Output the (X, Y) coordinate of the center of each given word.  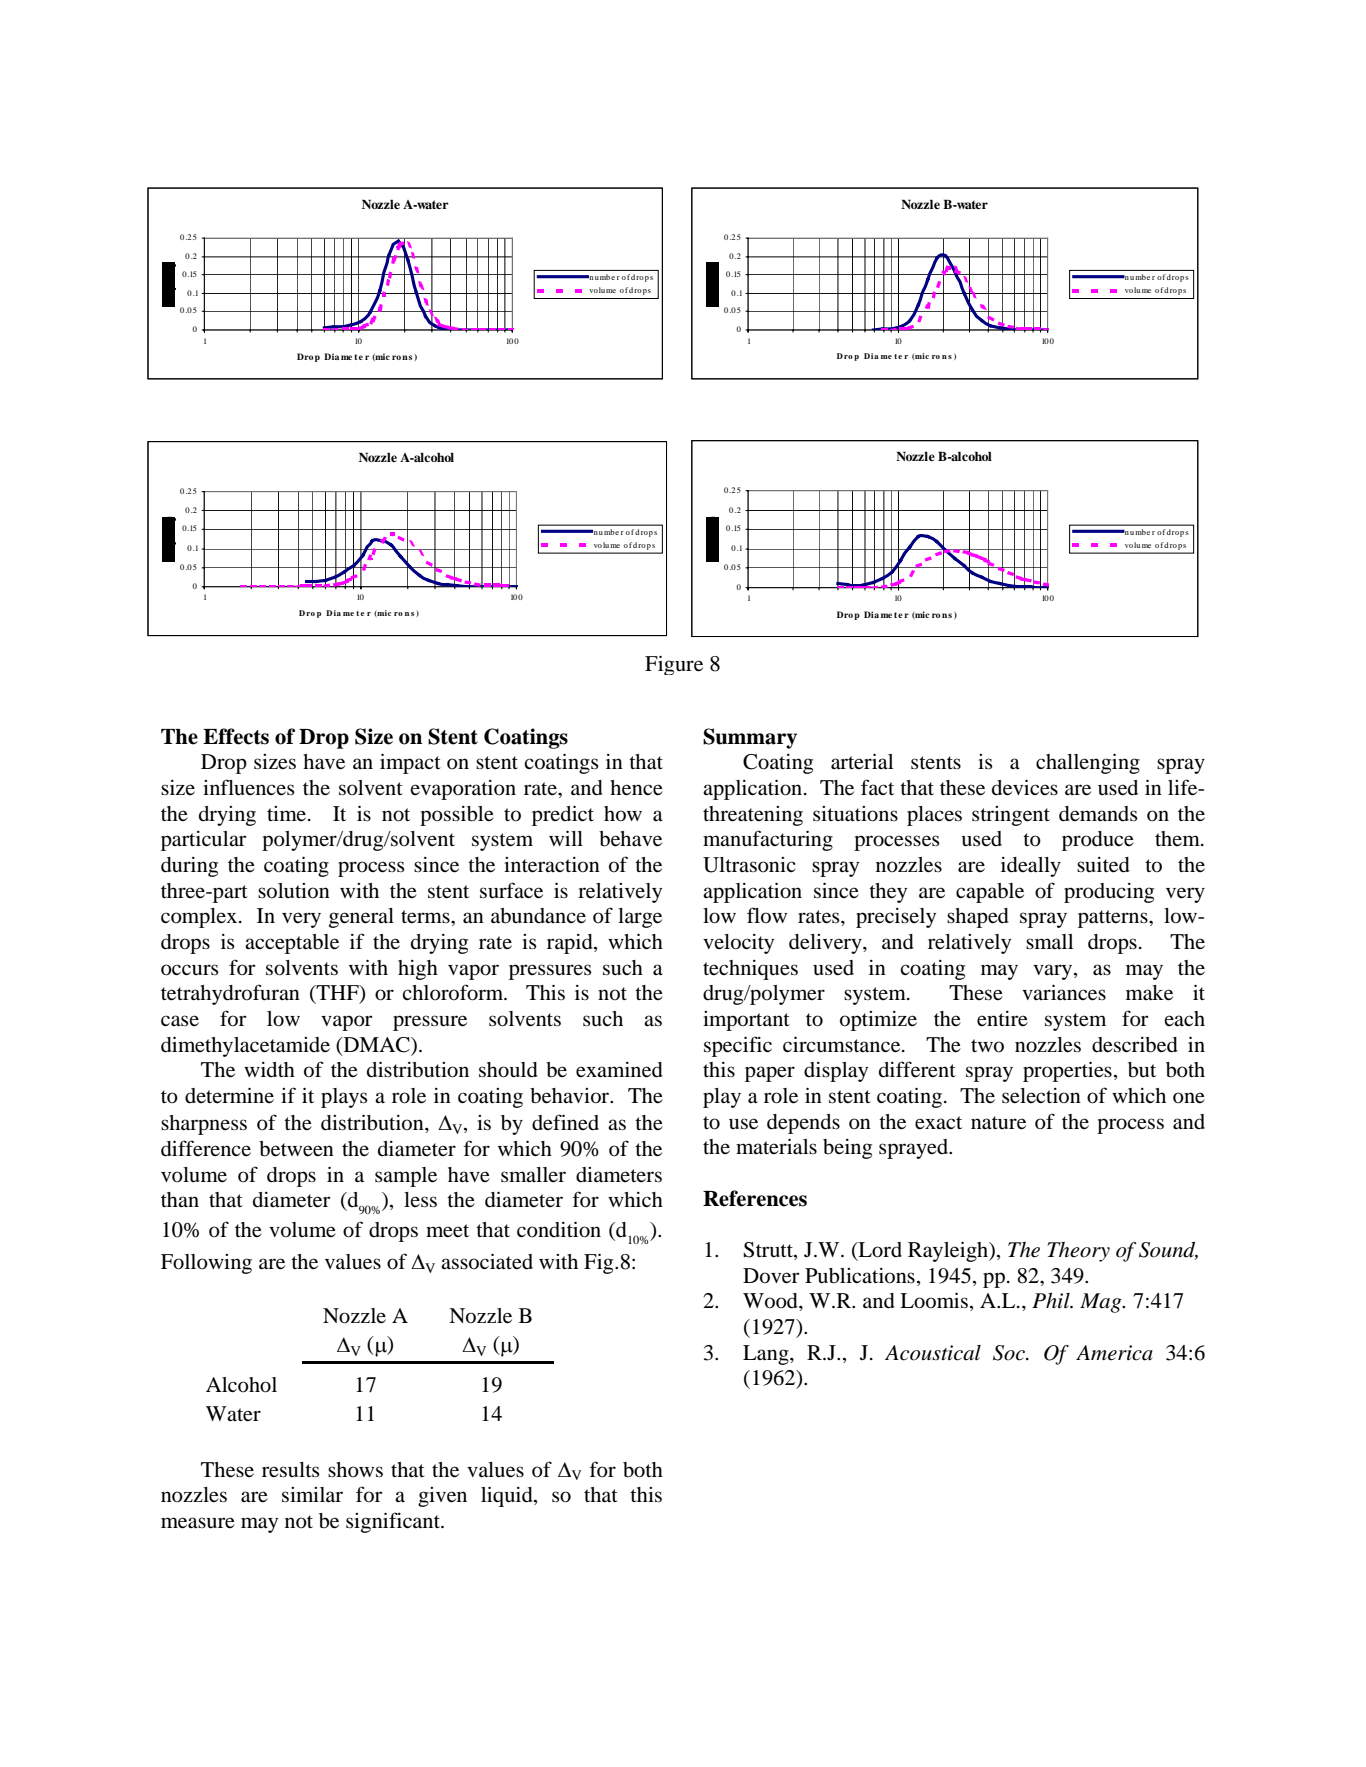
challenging (1088, 763)
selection (1041, 1096)
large (640, 918)
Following (206, 1264)
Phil (1052, 1301)
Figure (674, 665)
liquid (508, 1496)
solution (294, 891)
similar (312, 1495)
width (269, 1069)
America (1114, 1353)
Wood (771, 1301)
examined (619, 1070)
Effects (236, 736)
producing (1109, 893)
